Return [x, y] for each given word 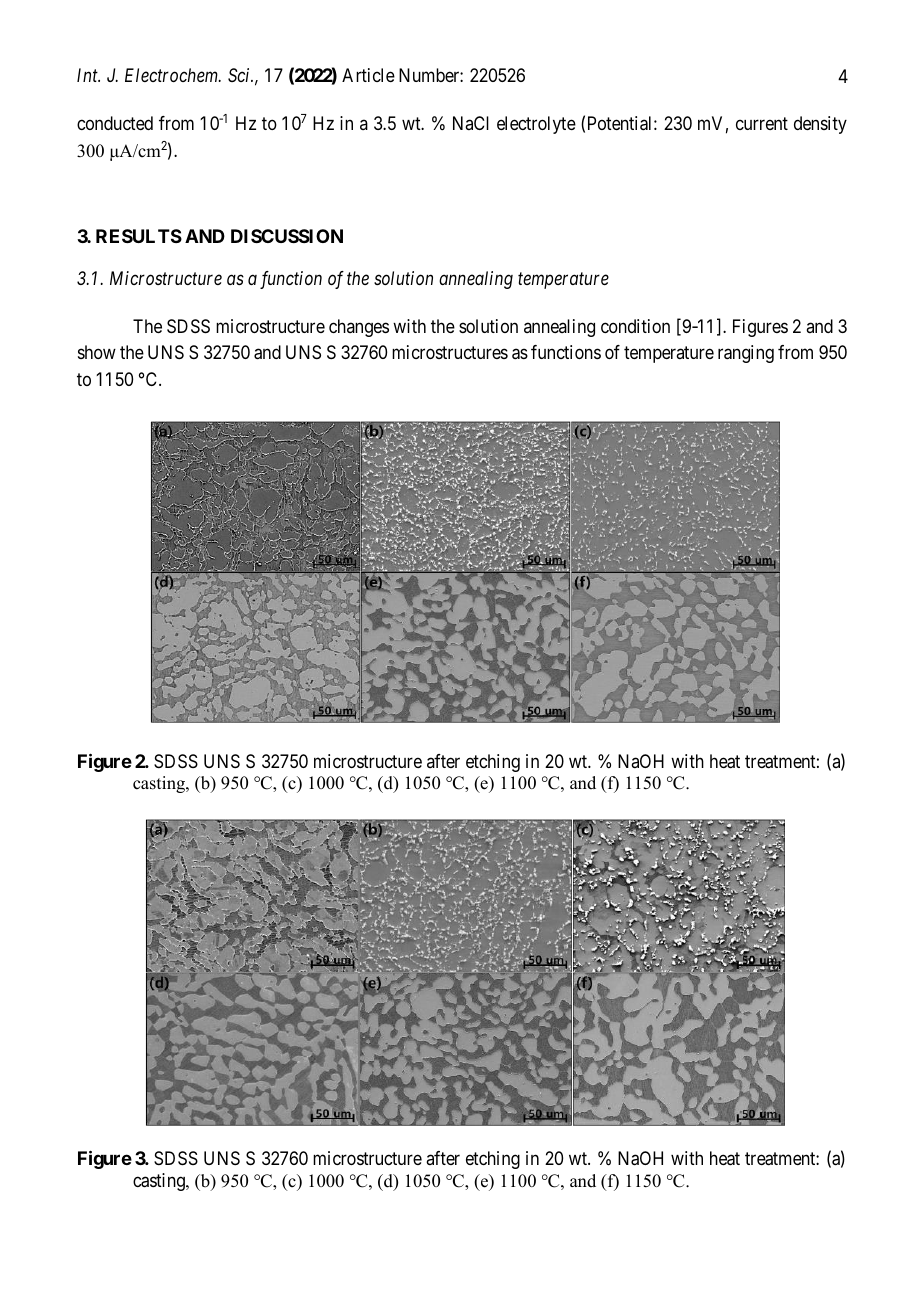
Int [88, 75]
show [97, 352]
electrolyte [536, 125]
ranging [746, 354]
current [762, 124]
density [820, 125]
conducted [115, 123]
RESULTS [139, 236]
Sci [240, 75]
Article [368, 75]
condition [635, 326]
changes [359, 328]
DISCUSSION [287, 236]
